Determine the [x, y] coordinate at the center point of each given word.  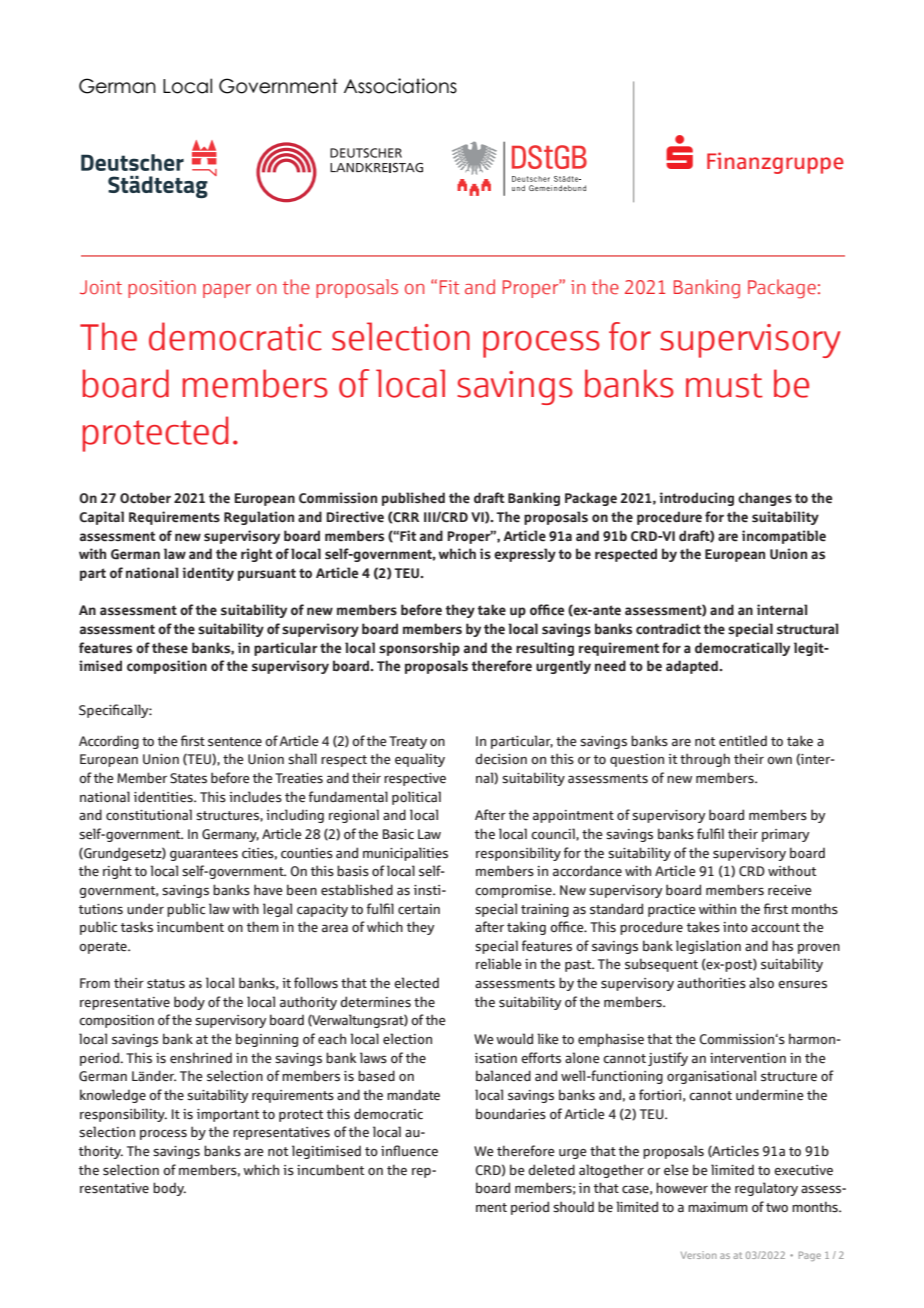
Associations [400, 86]
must [724, 385]
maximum [718, 1207]
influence [409, 1151]
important [228, 1115]
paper [227, 291]
